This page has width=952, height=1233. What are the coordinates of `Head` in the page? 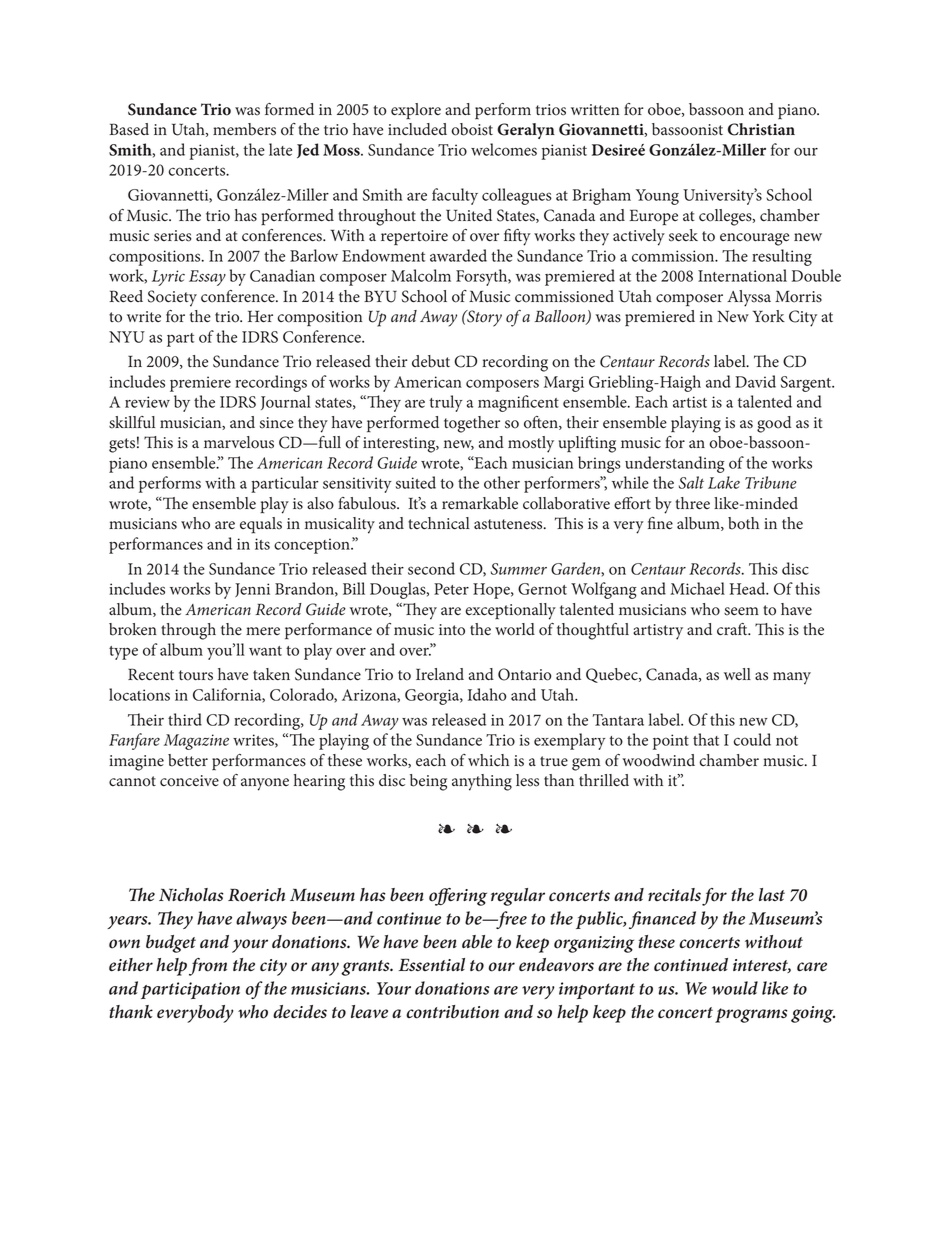 It's located at (749, 588).
